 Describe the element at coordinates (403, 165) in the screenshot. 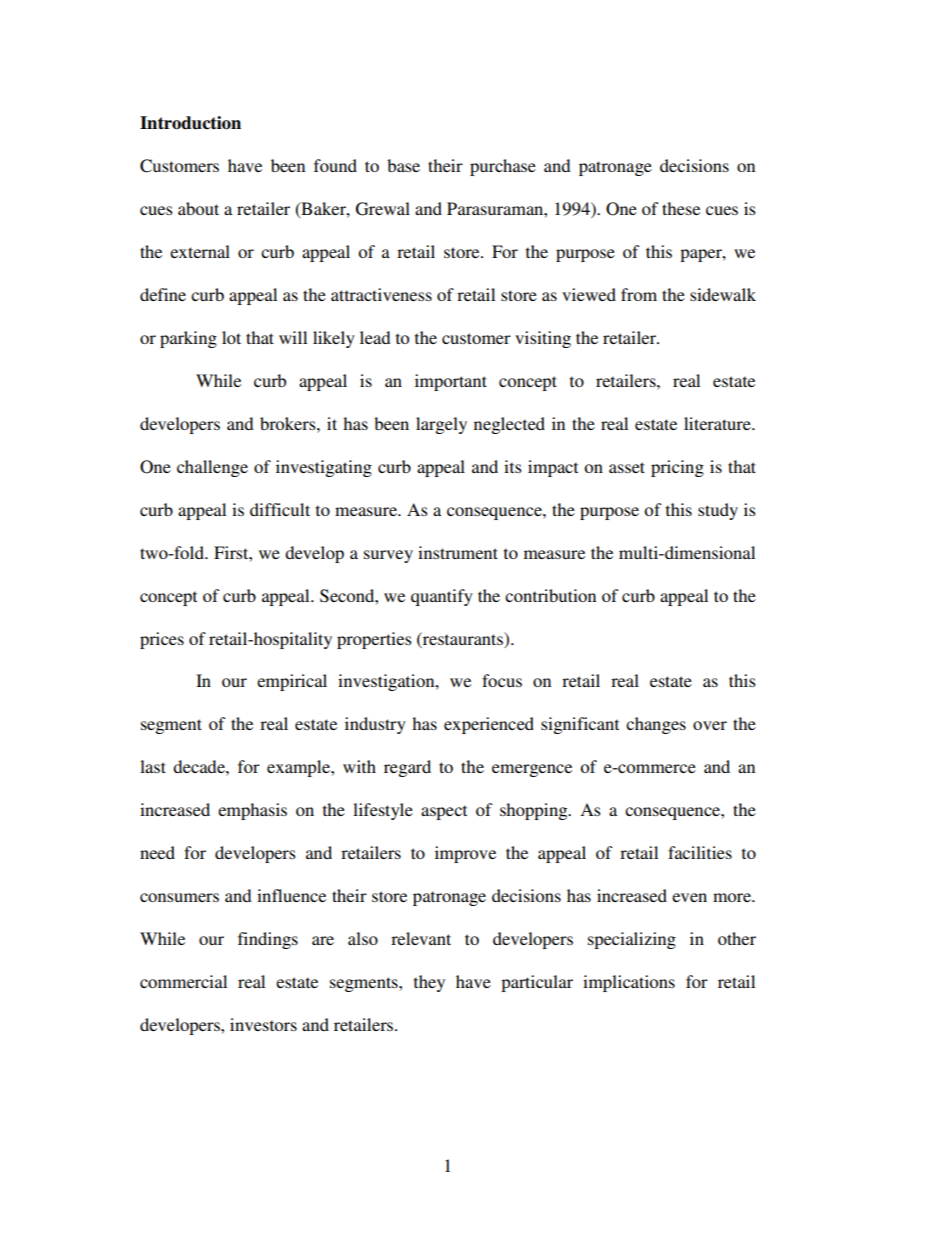

I see `base` at that location.
